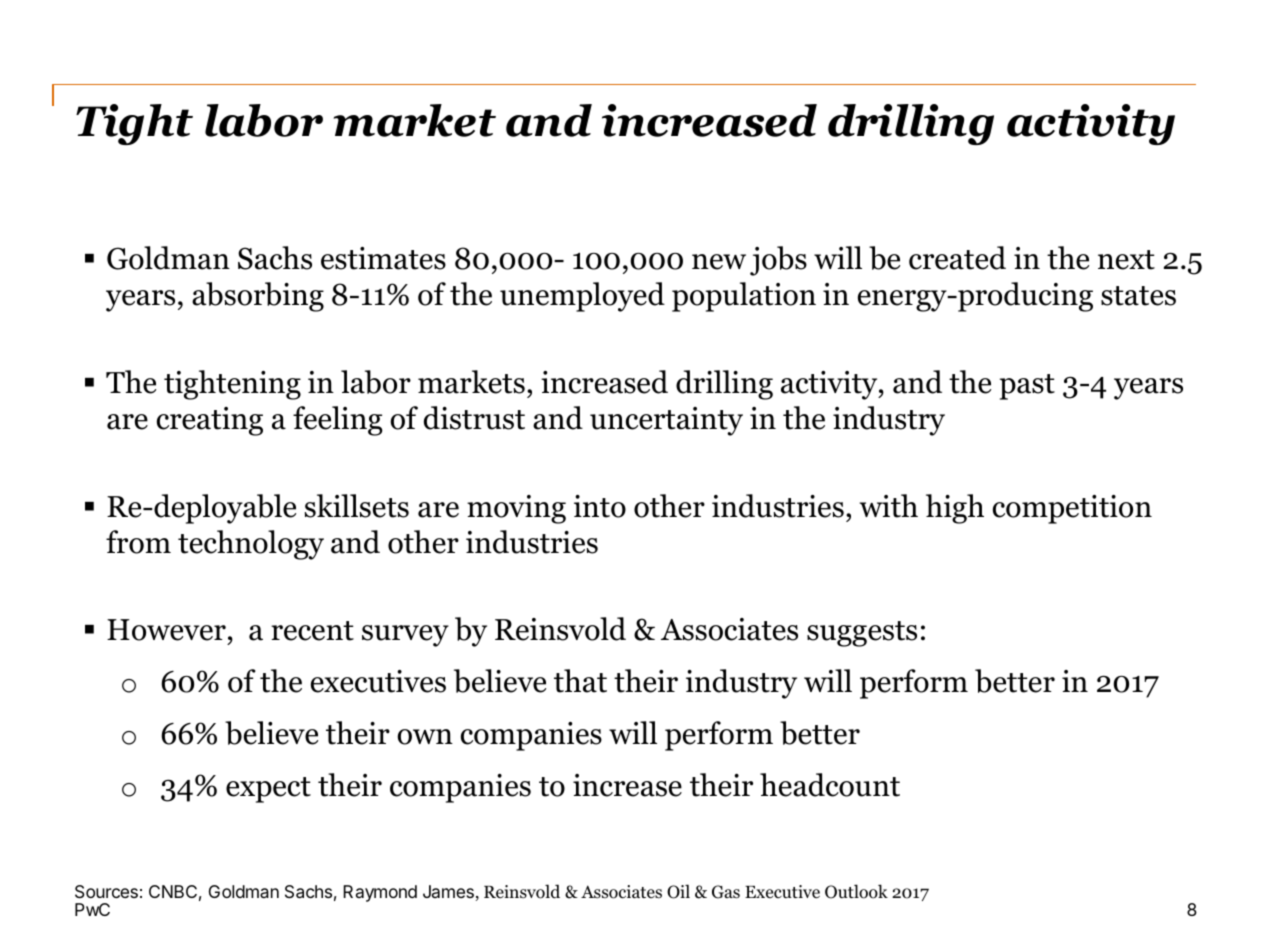 This page has height=952, width=1270. I want to click on competition, so click(1072, 509).
